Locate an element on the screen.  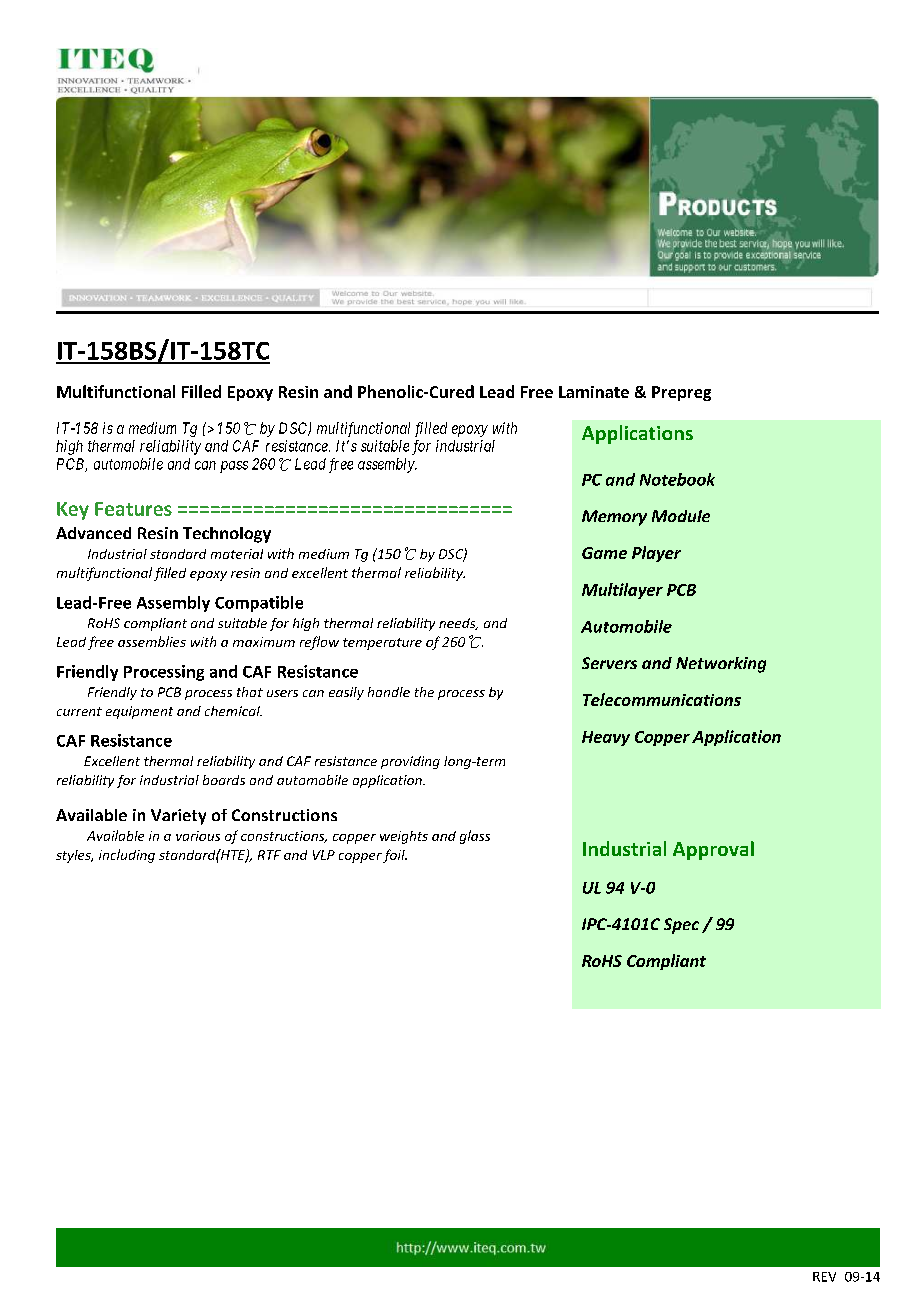
pass is located at coordinates (234, 467).
